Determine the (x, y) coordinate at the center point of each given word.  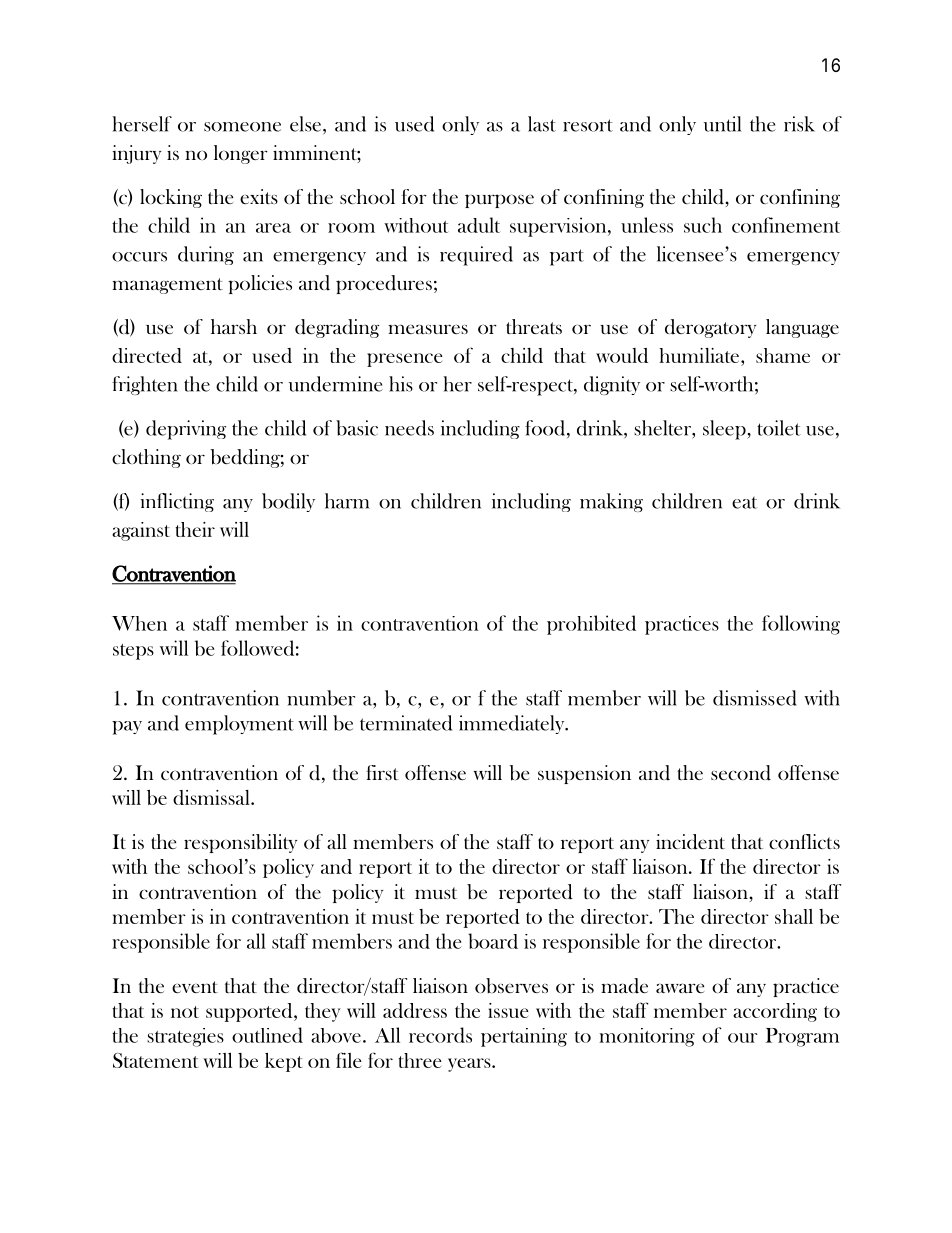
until (722, 124)
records (440, 1035)
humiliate (700, 355)
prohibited (591, 625)
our (743, 1038)
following (801, 625)
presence (405, 360)
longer (241, 154)
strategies (185, 1037)
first (382, 772)
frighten (145, 385)
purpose (499, 201)
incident (690, 842)
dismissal (212, 797)
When (139, 623)
